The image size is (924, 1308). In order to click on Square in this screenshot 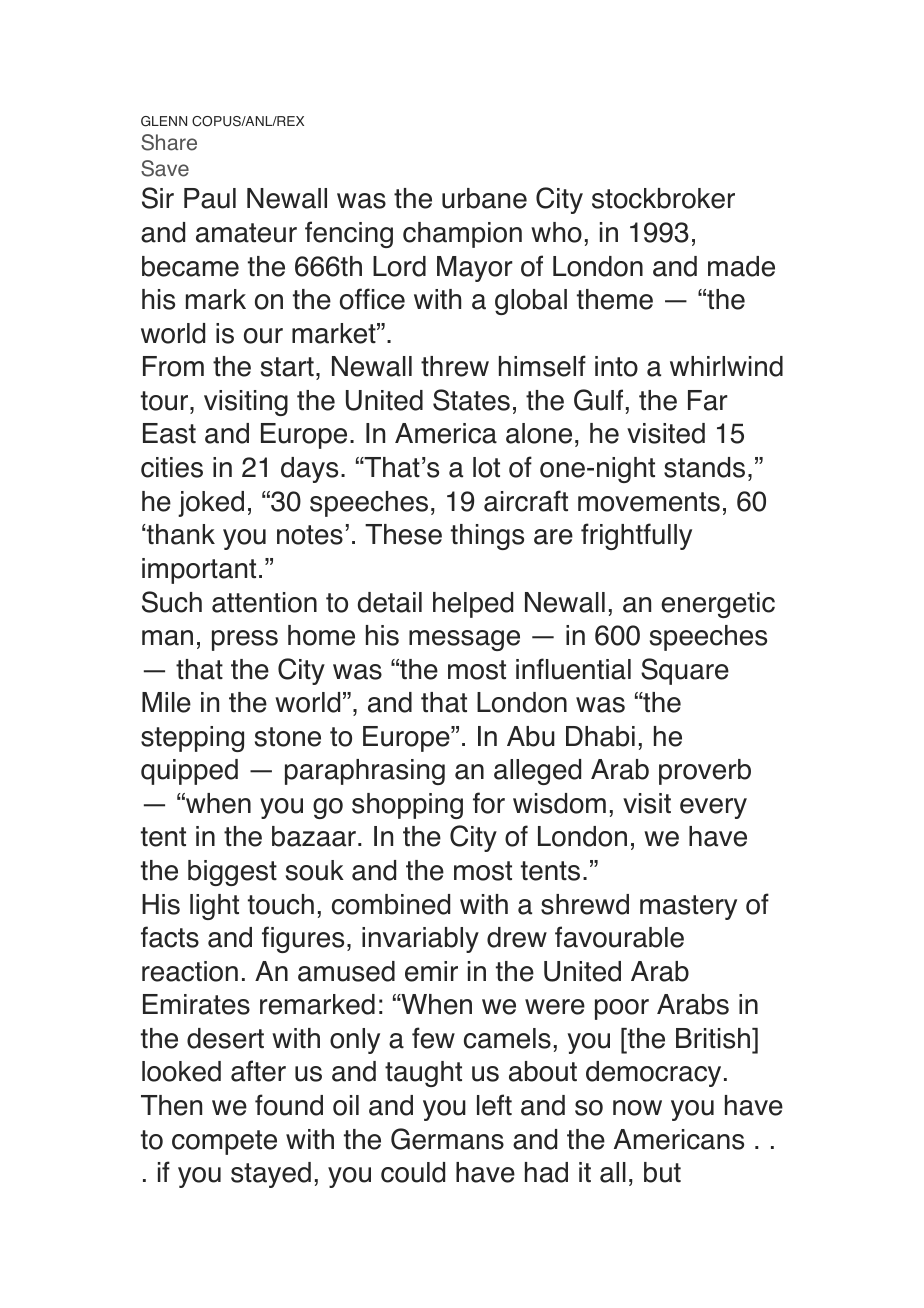, I will do `click(685, 671)`.
